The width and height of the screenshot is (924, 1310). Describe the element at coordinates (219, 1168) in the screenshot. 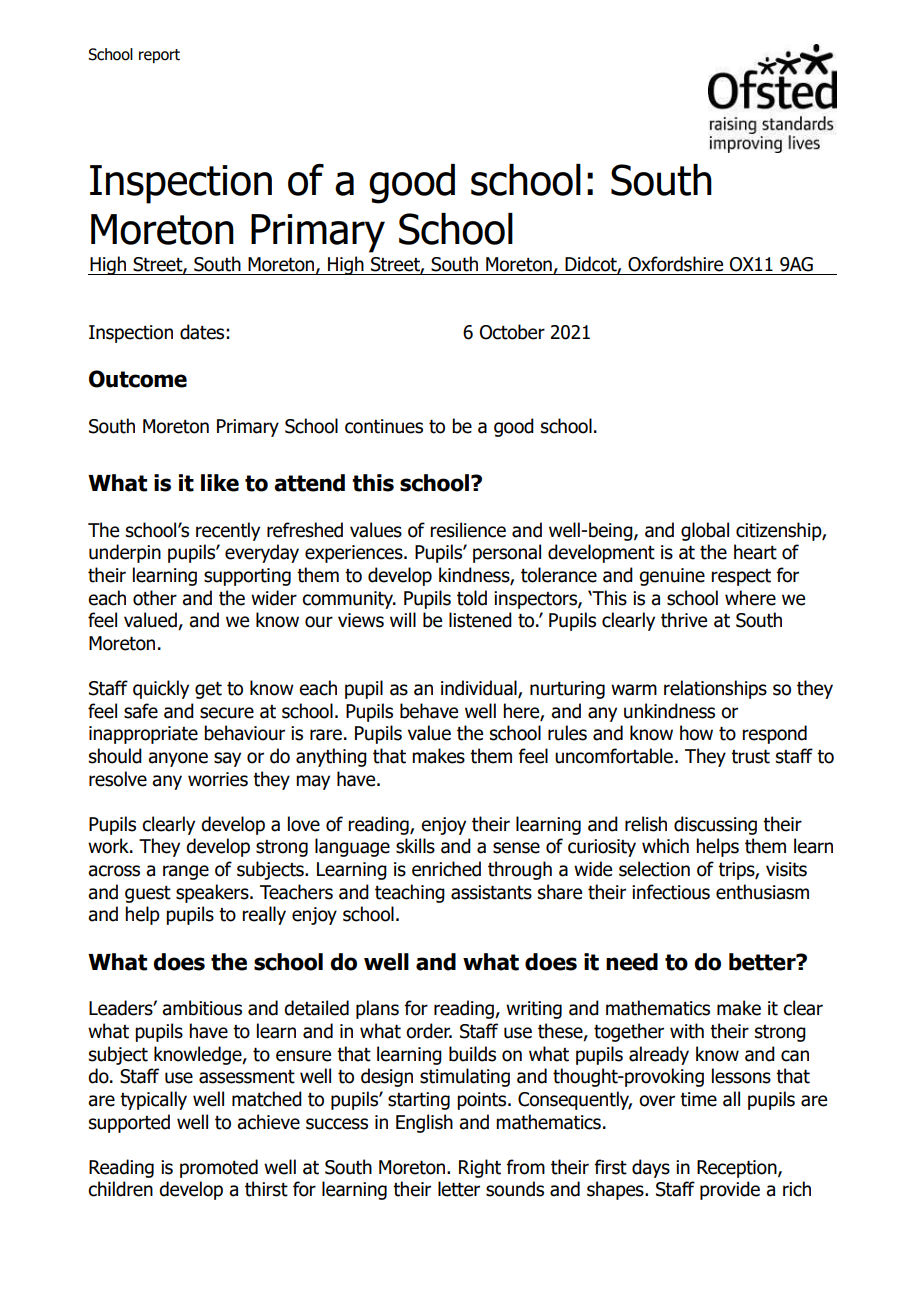

I see `promoted` at that location.
